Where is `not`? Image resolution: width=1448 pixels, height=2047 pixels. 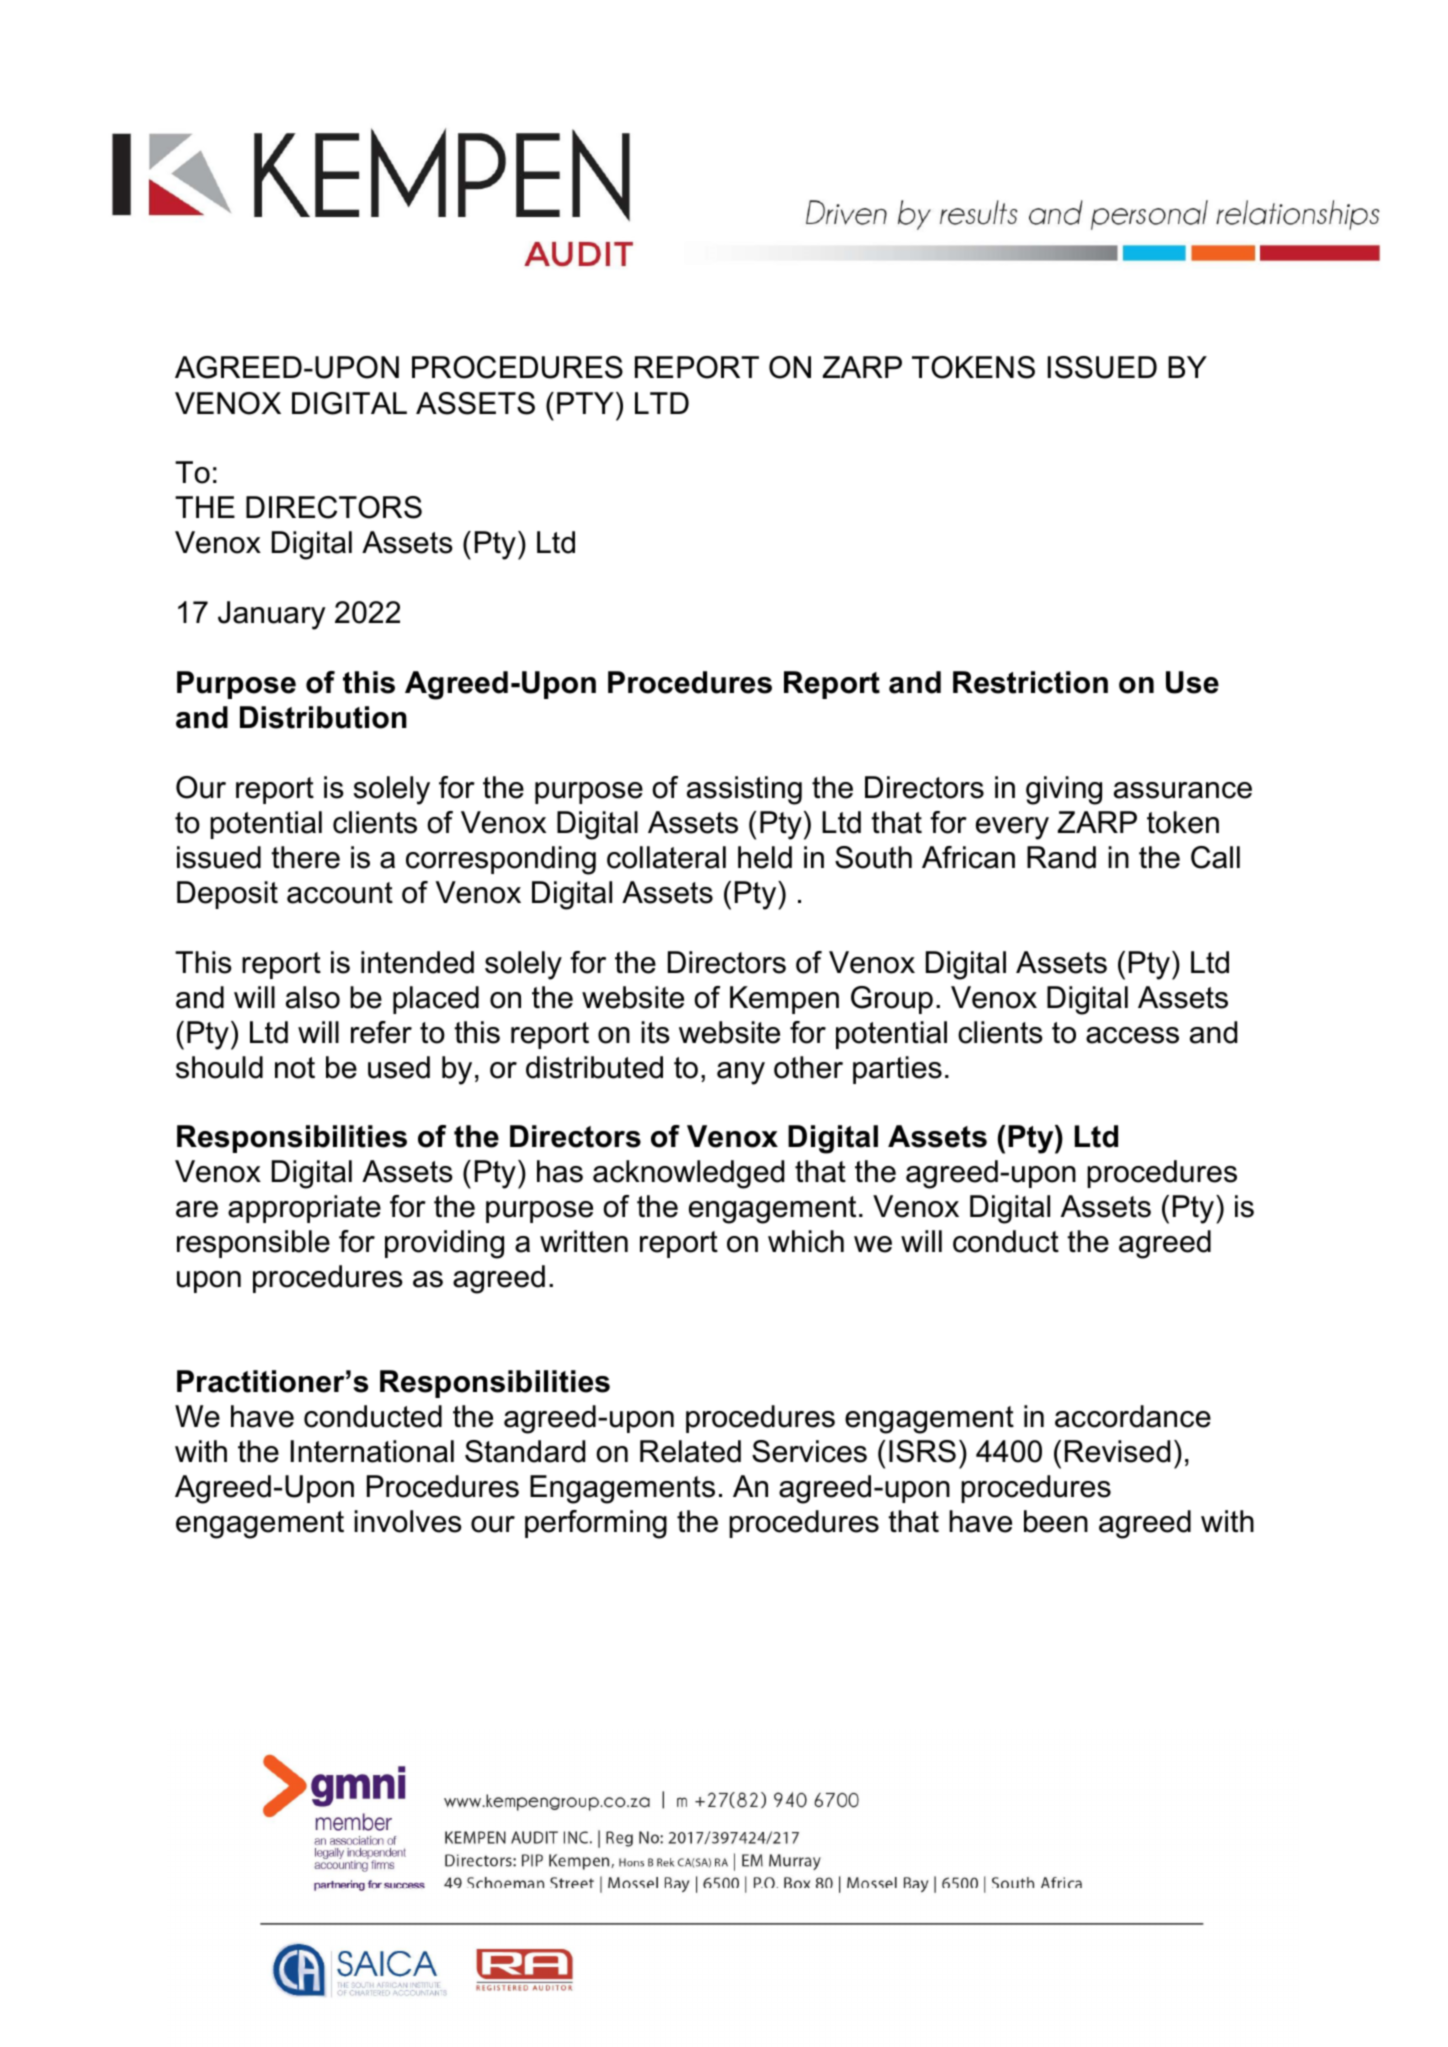
not is located at coordinates (295, 1068).
